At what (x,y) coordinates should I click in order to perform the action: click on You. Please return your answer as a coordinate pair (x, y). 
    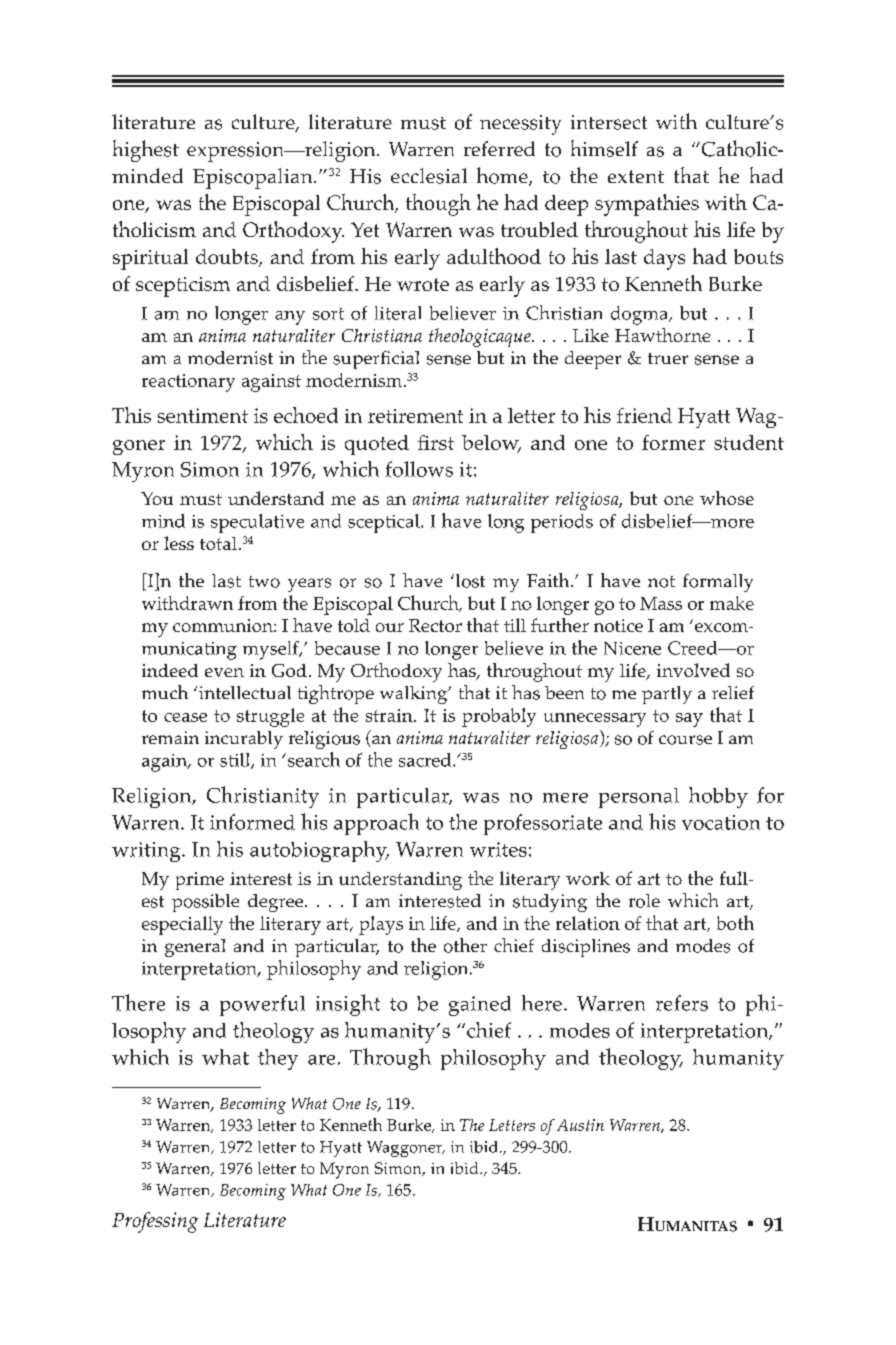
    Looking at the image, I should click on (157, 498).
